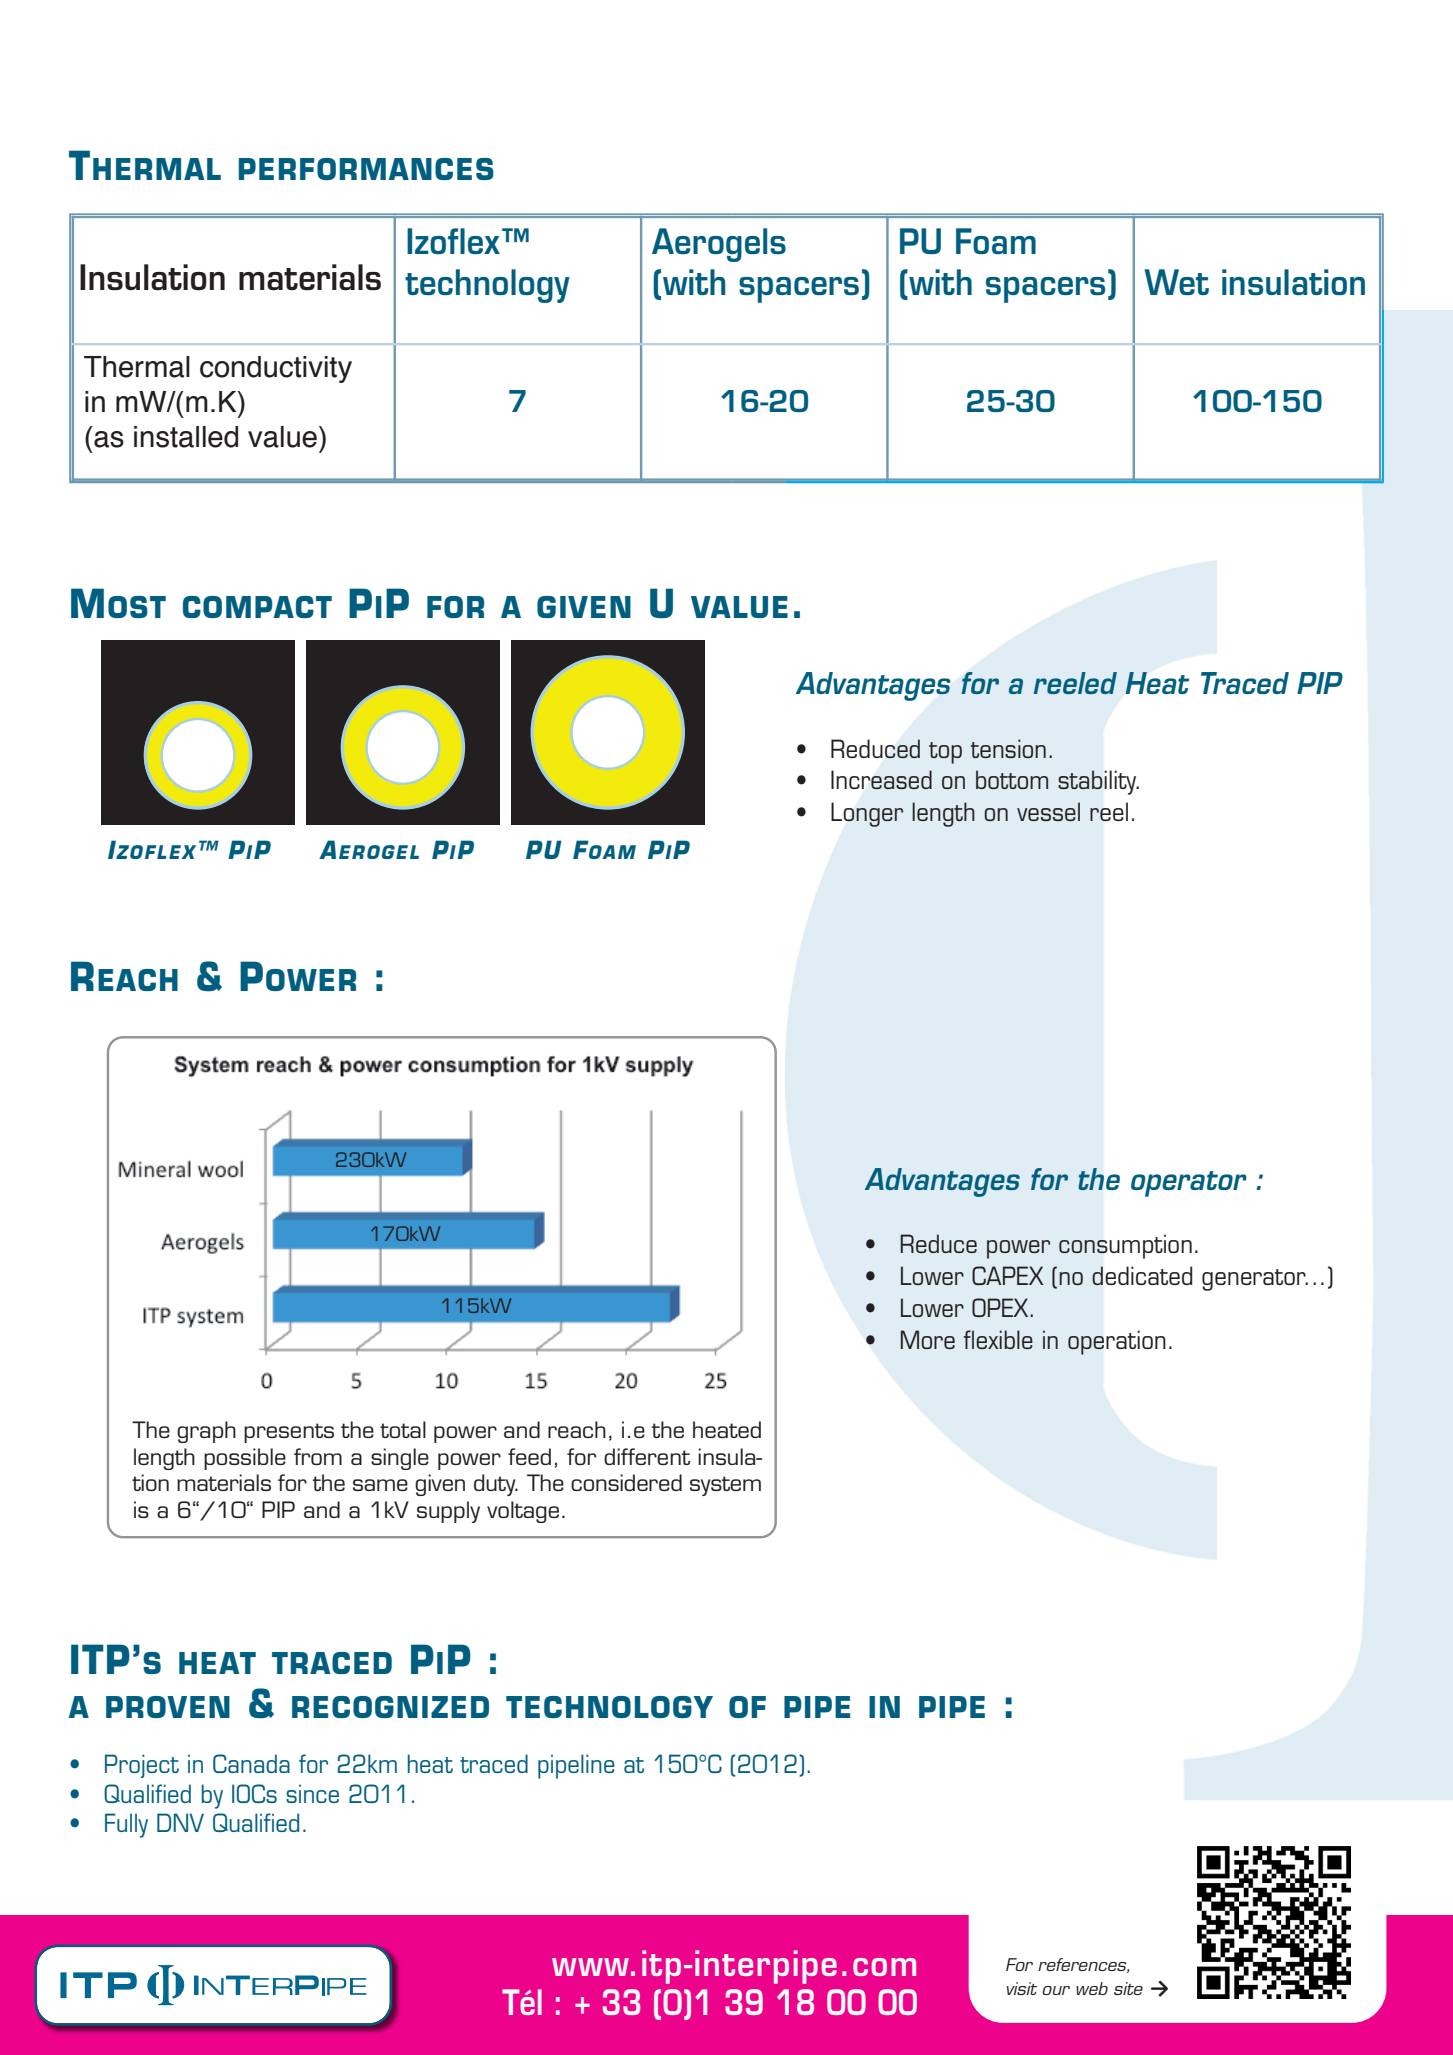 The height and width of the image is (2055, 1453). Describe the element at coordinates (867, 814) in the image. I see `Longer` at that location.
